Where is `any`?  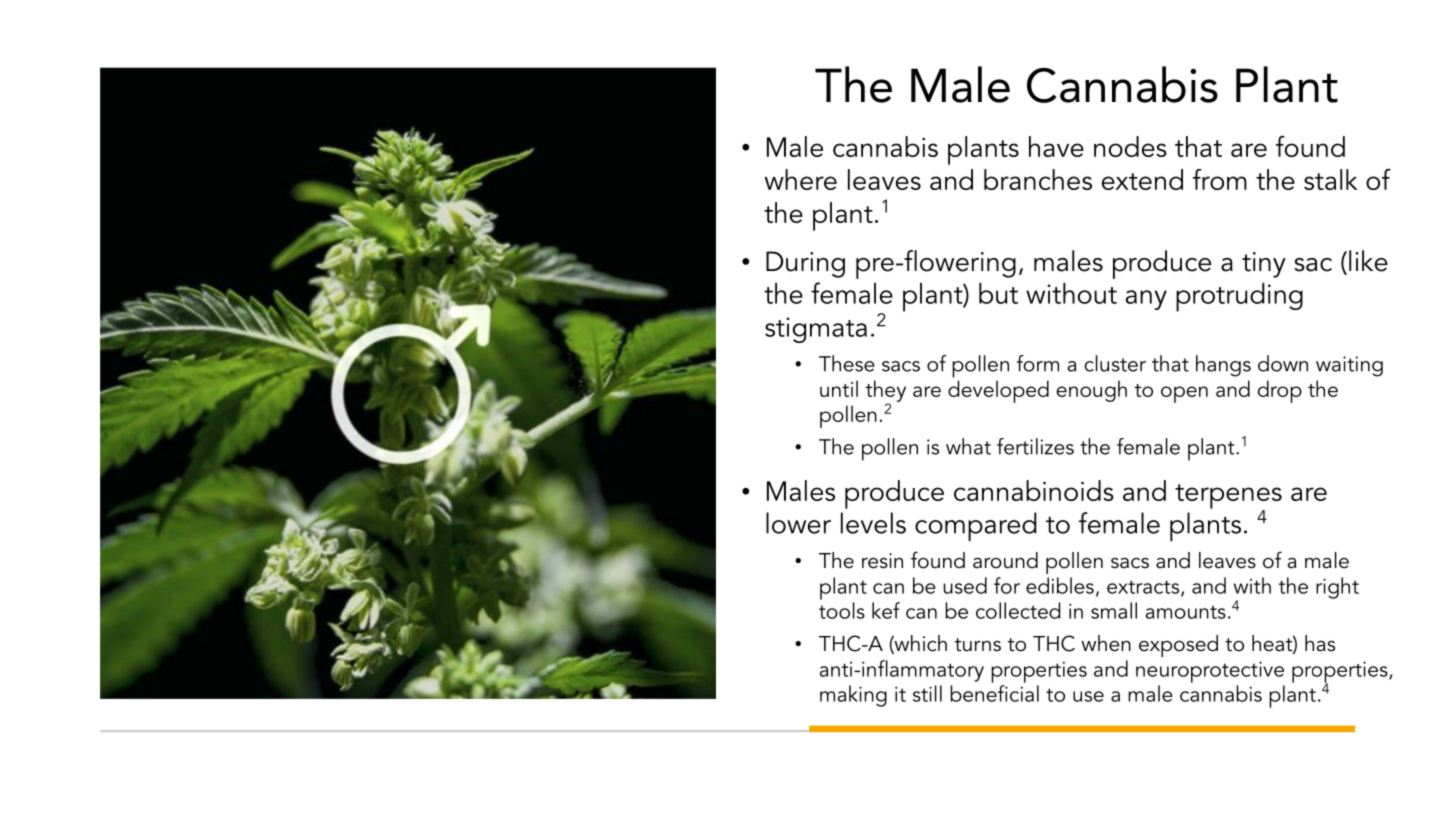 any is located at coordinates (1146, 300).
